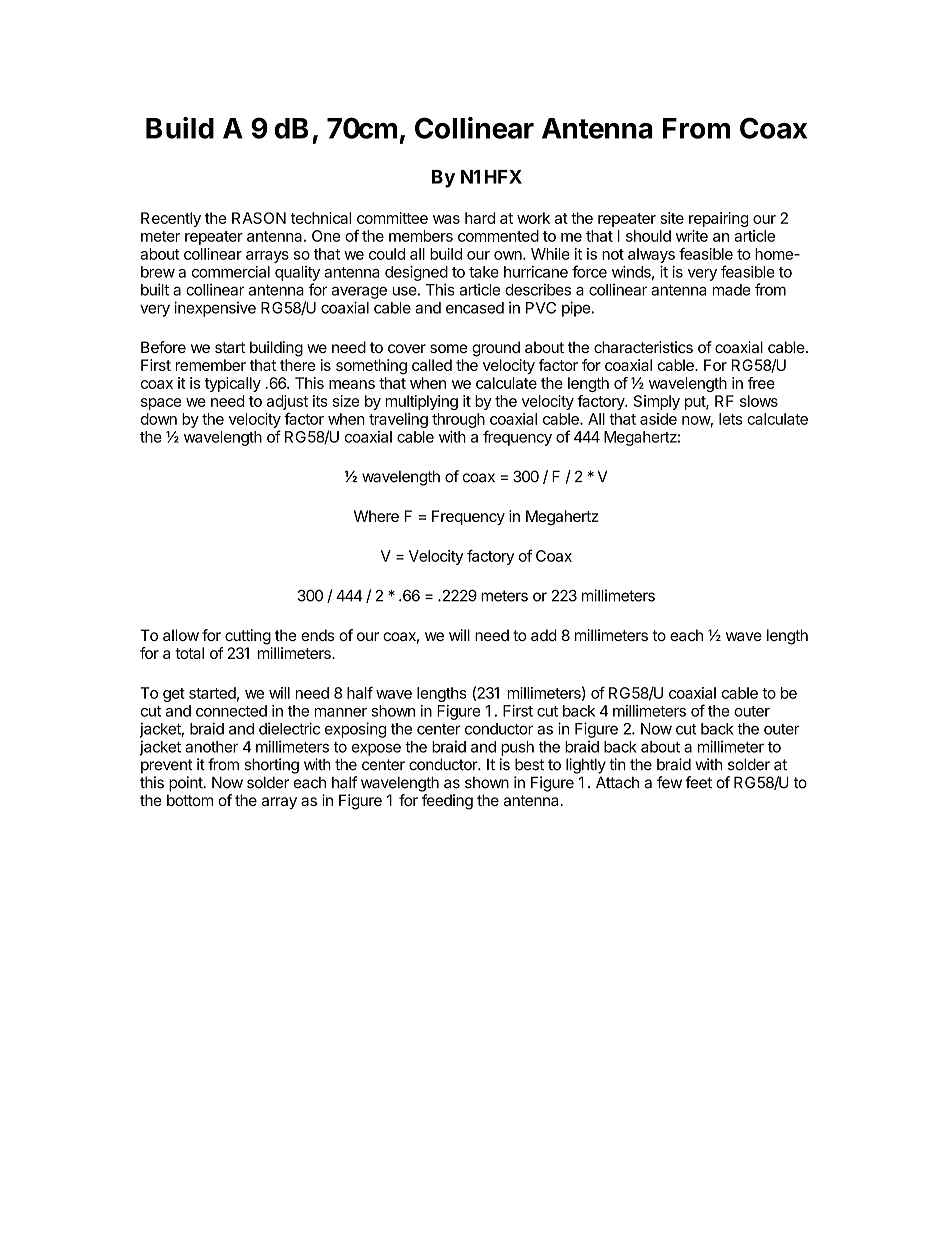 This image has height=1233, width=952. What do you see at coordinates (658, 419) in the image?
I see `aside` at bounding box center [658, 419].
